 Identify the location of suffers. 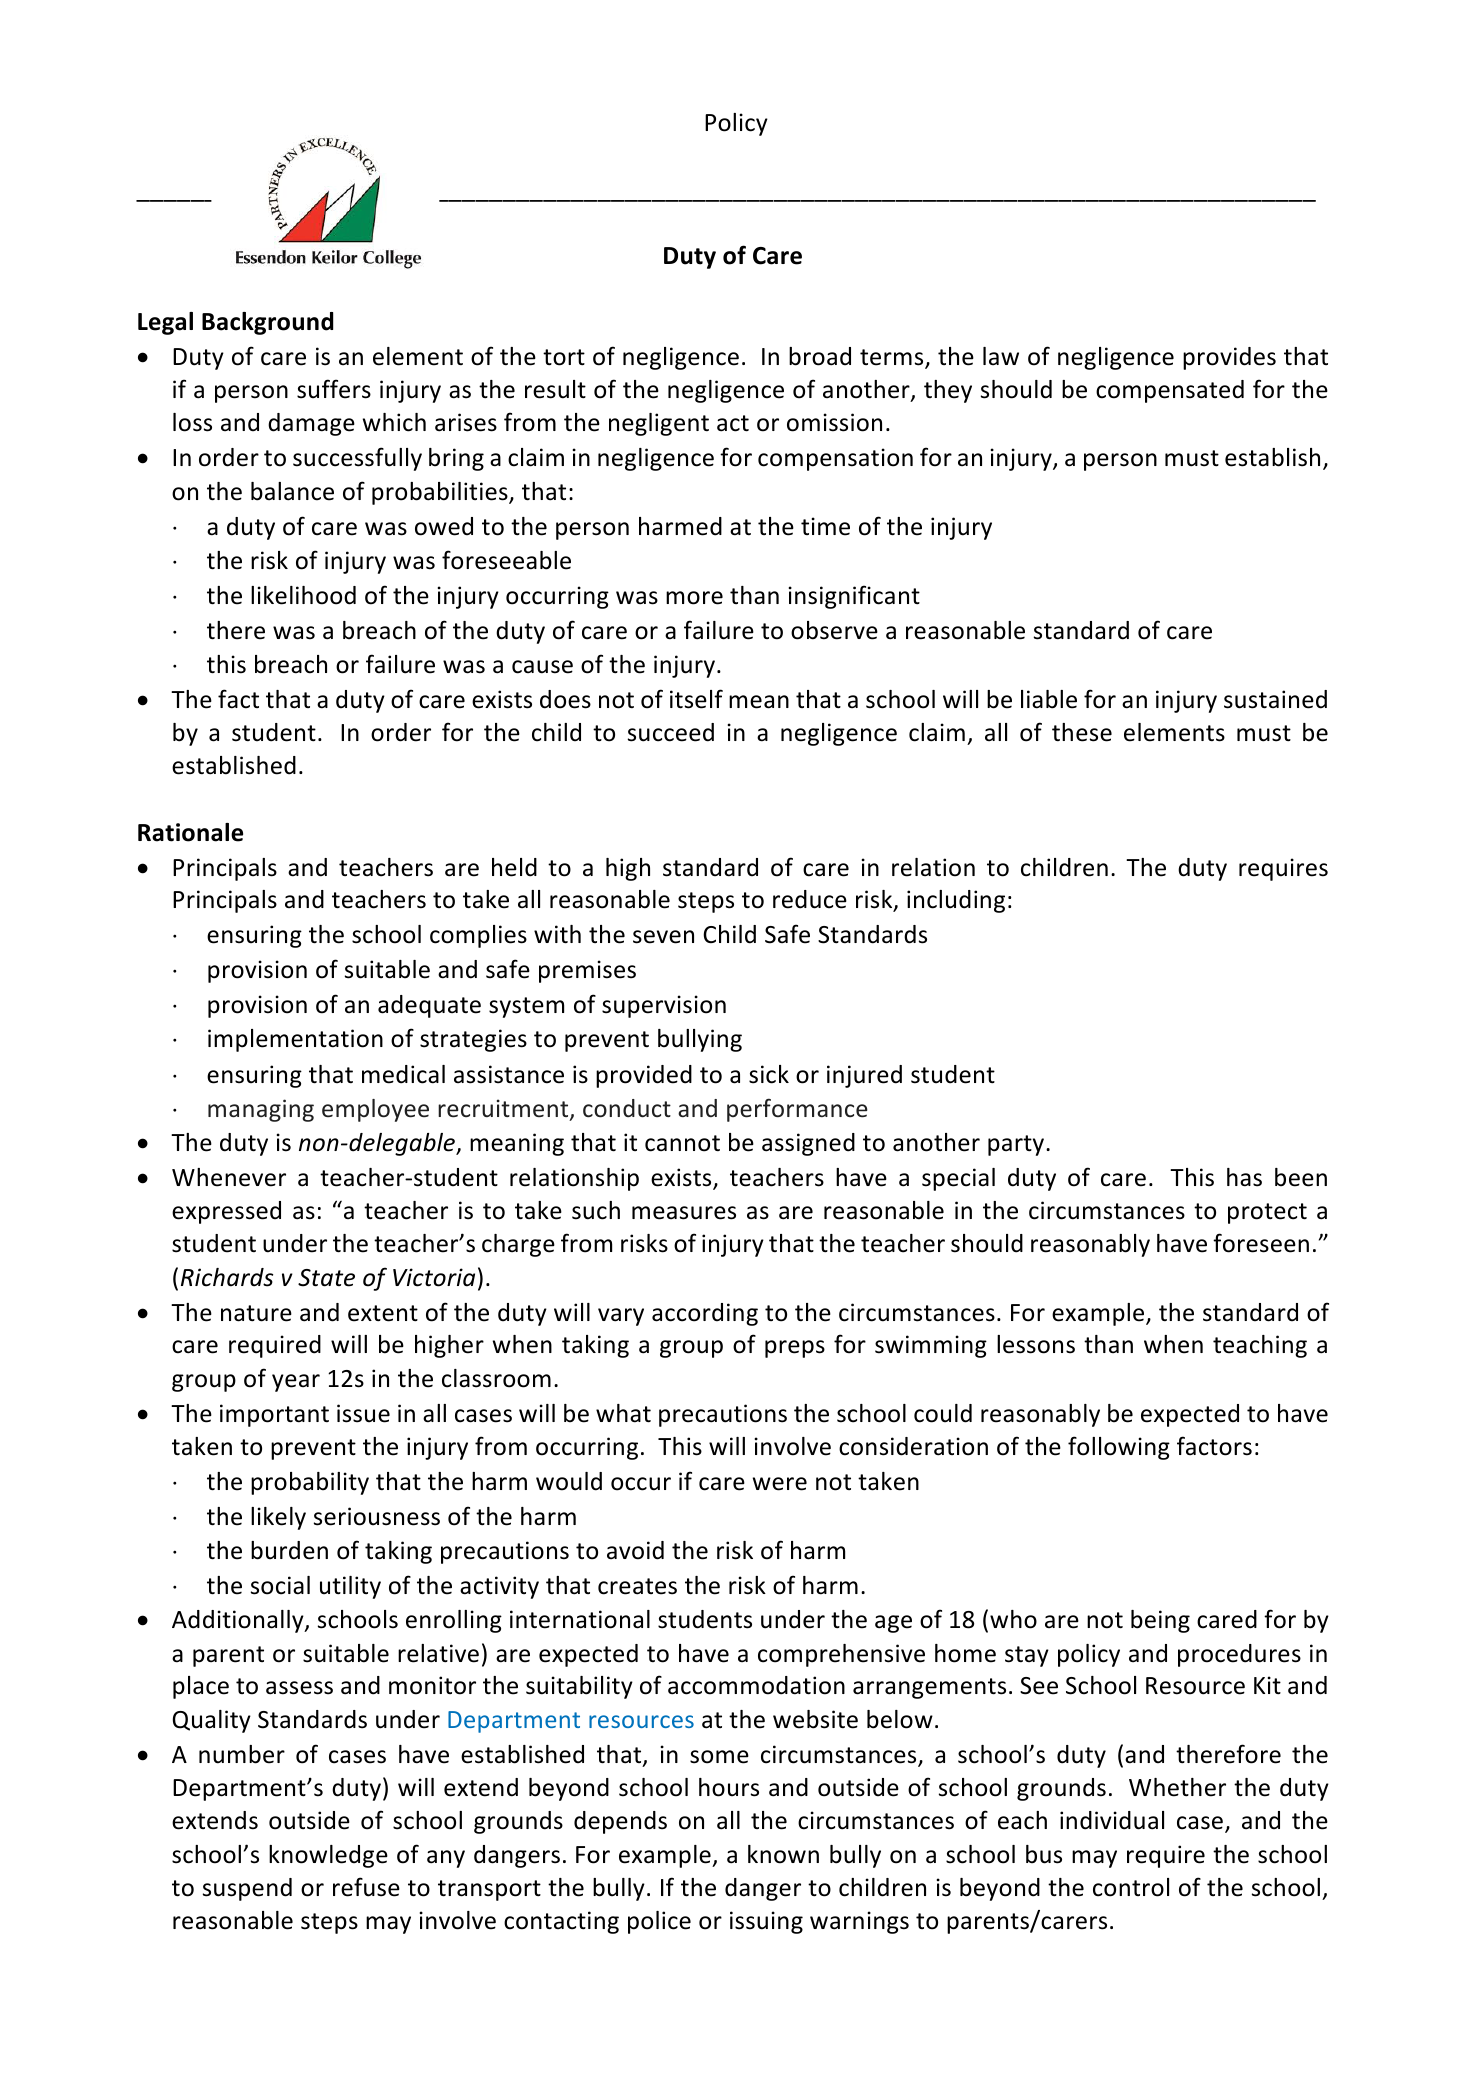
(334, 389).
